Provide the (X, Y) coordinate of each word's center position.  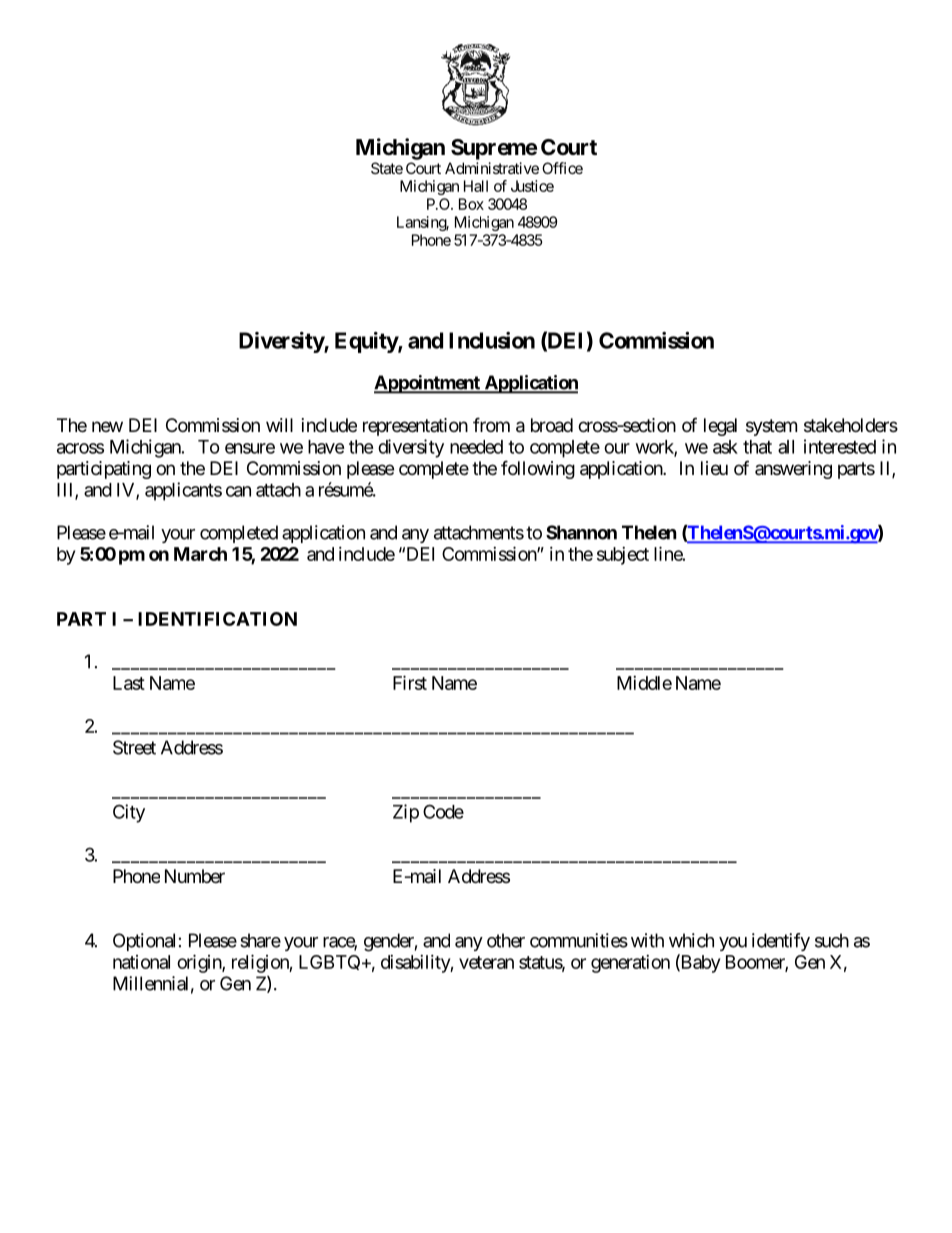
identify (781, 942)
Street (134, 747)
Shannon (581, 532)
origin (200, 963)
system (771, 427)
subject (623, 556)
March (200, 554)
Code (443, 811)
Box (471, 204)
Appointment (428, 384)
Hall (476, 186)
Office (562, 168)
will (279, 425)
